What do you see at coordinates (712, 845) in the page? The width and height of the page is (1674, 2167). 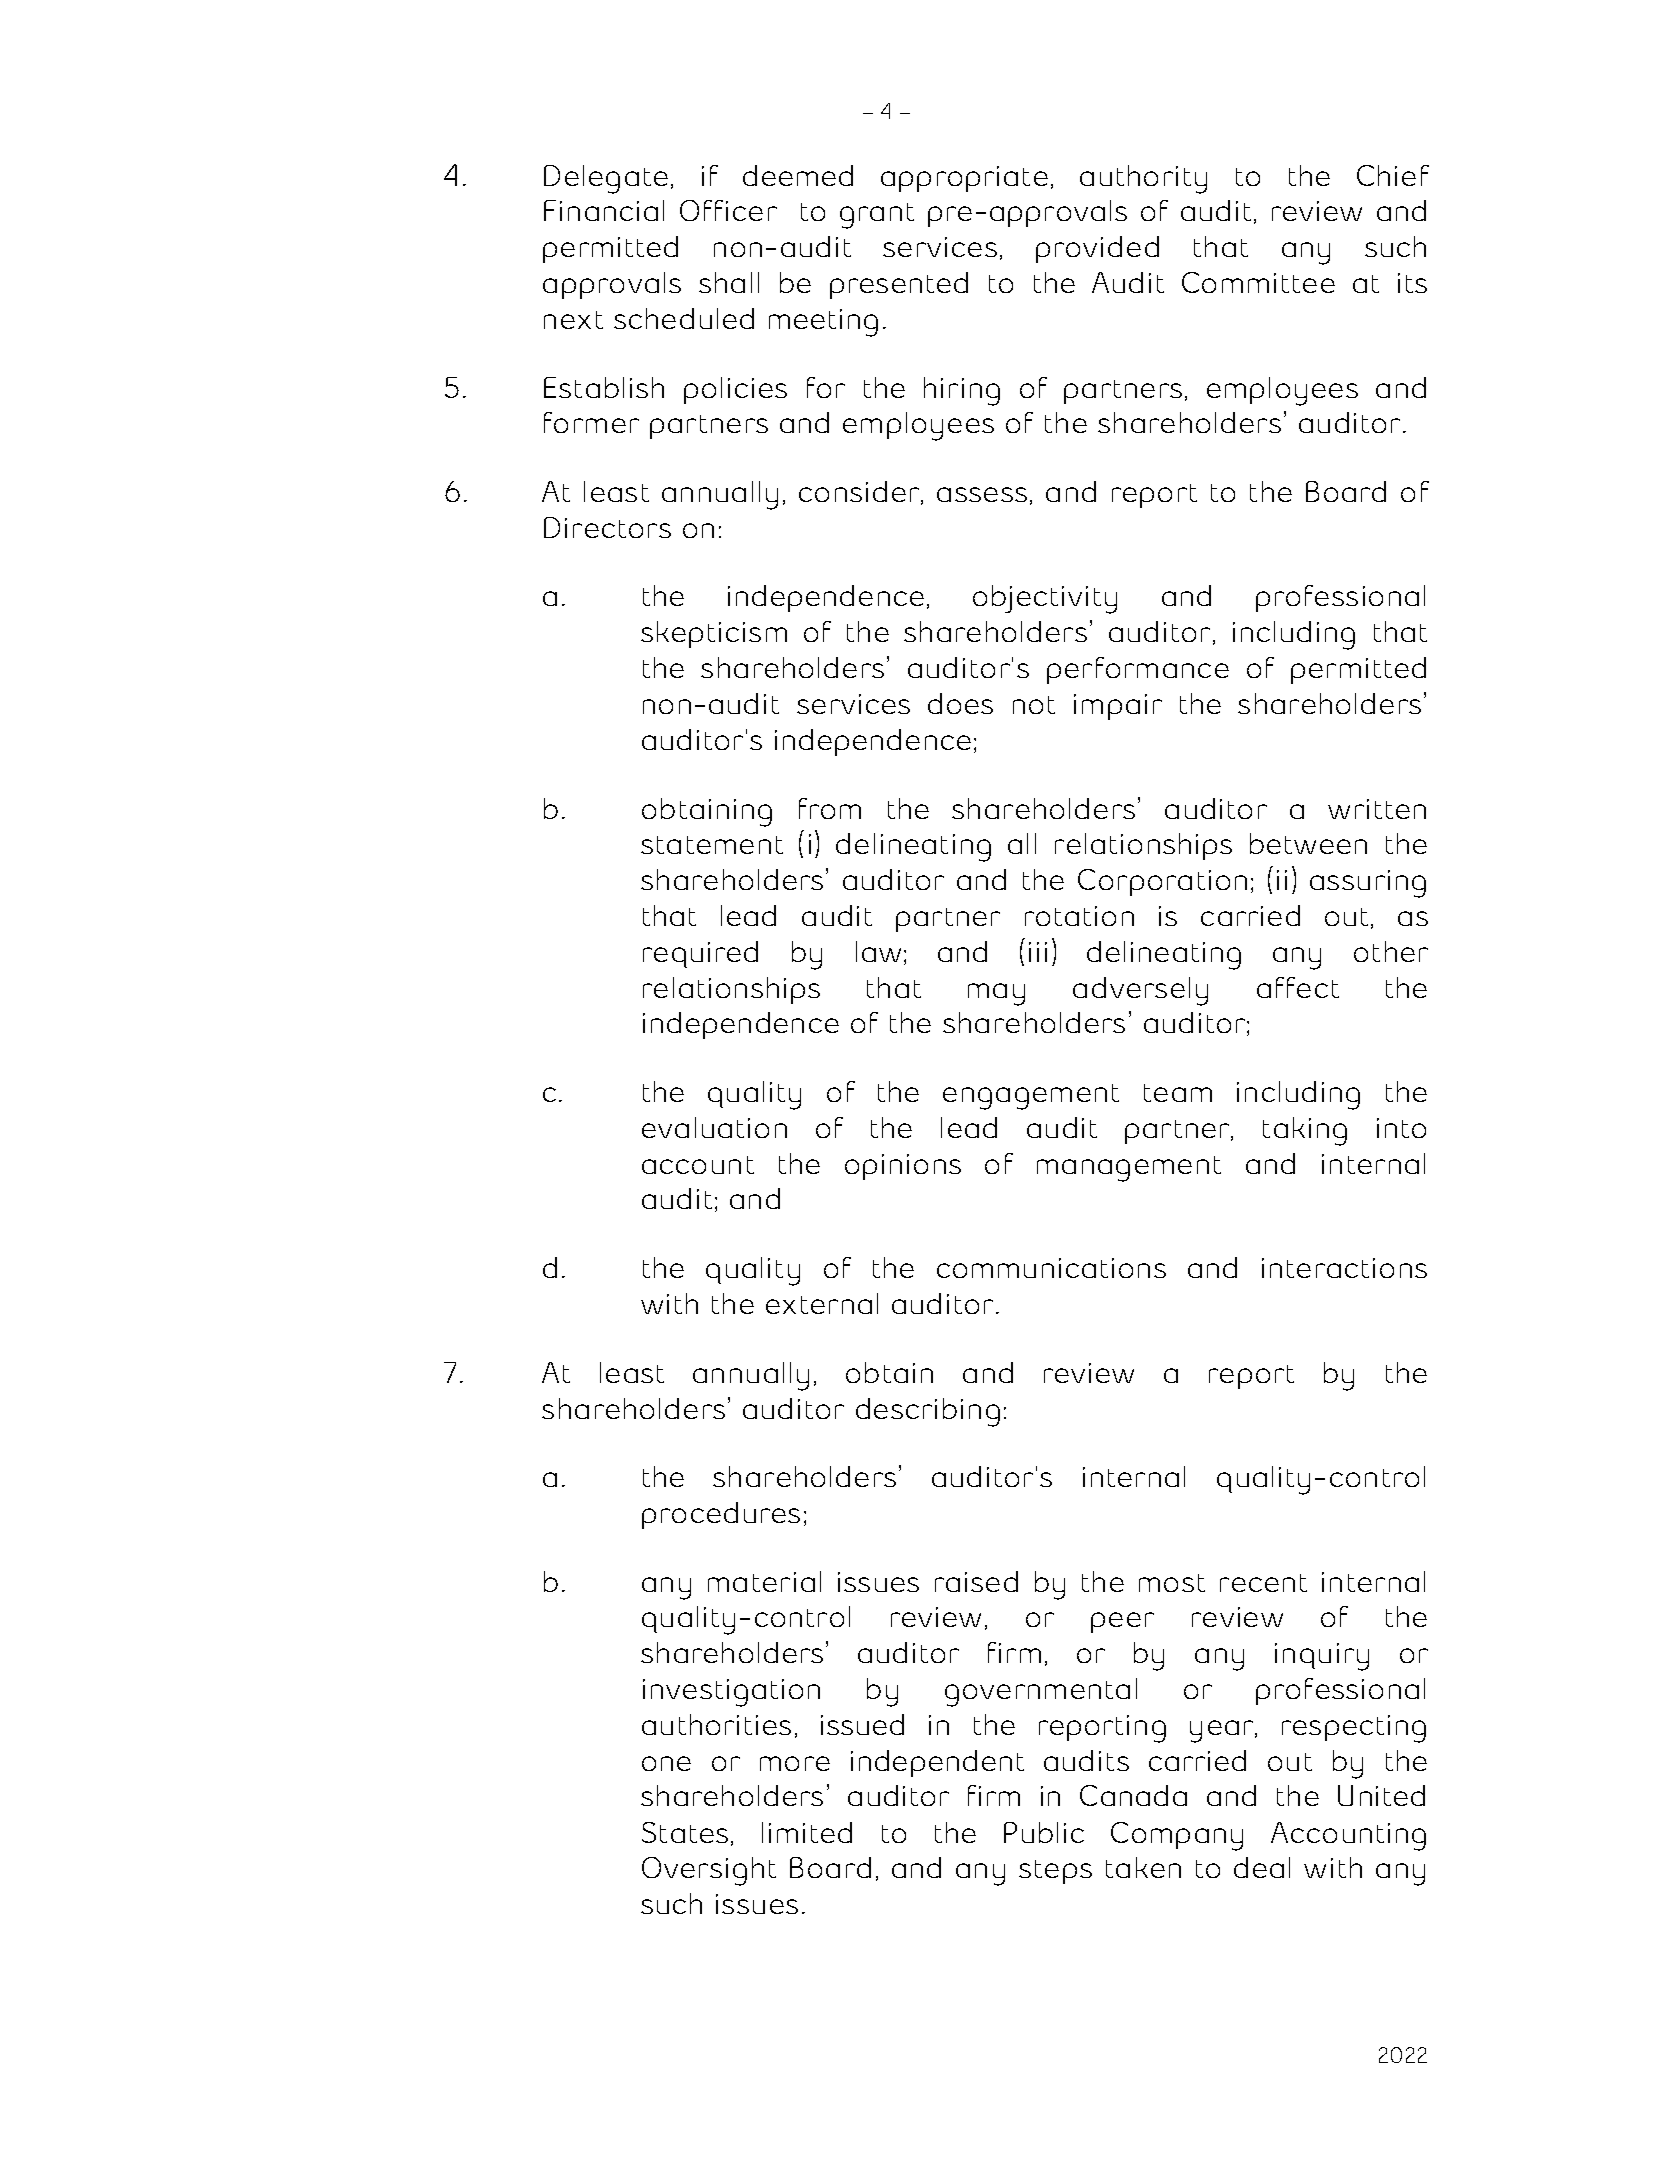 I see `statement` at bounding box center [712, 845].
